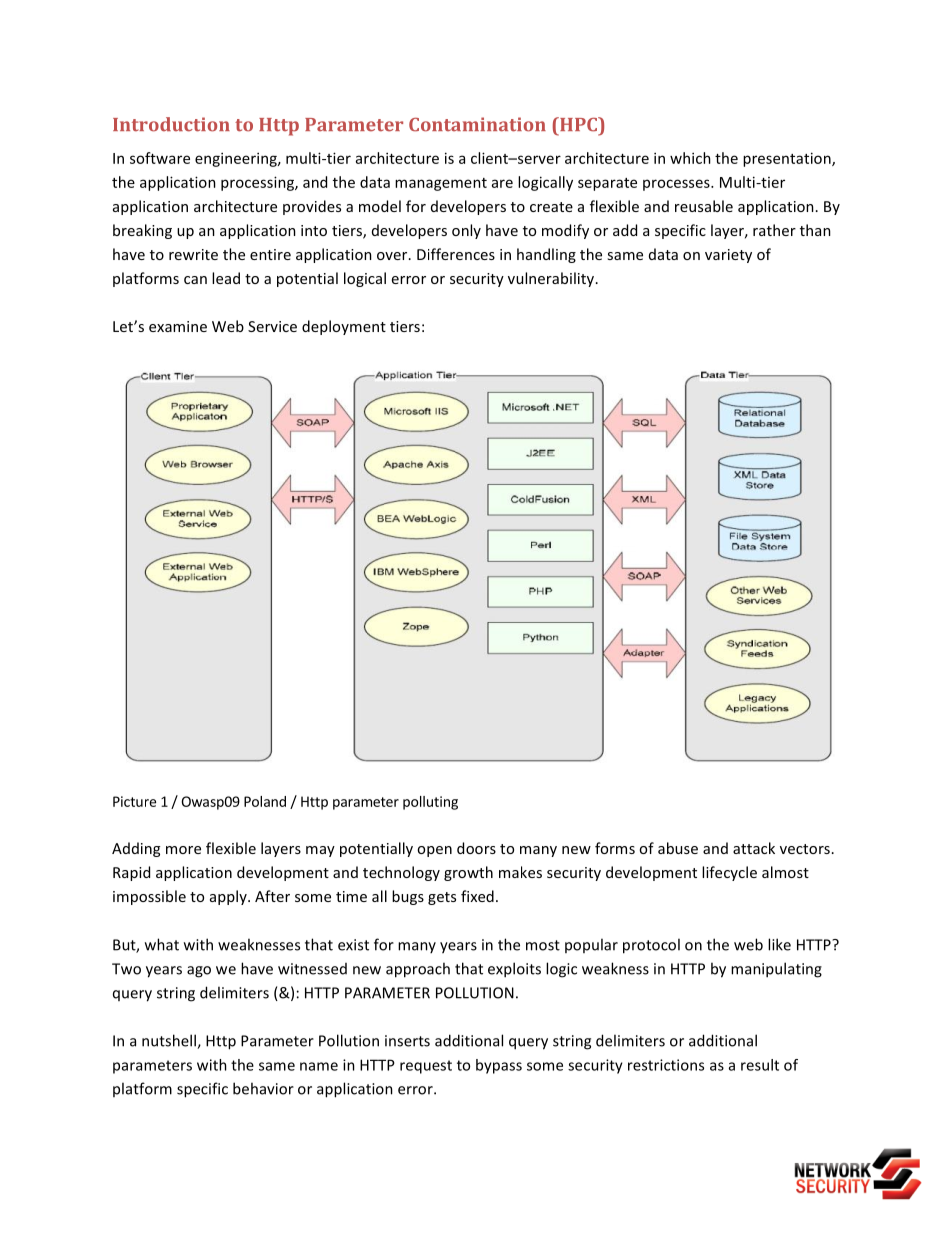 This image has width=952, height=1233. I want to click on polluting, so click(430, 803).
